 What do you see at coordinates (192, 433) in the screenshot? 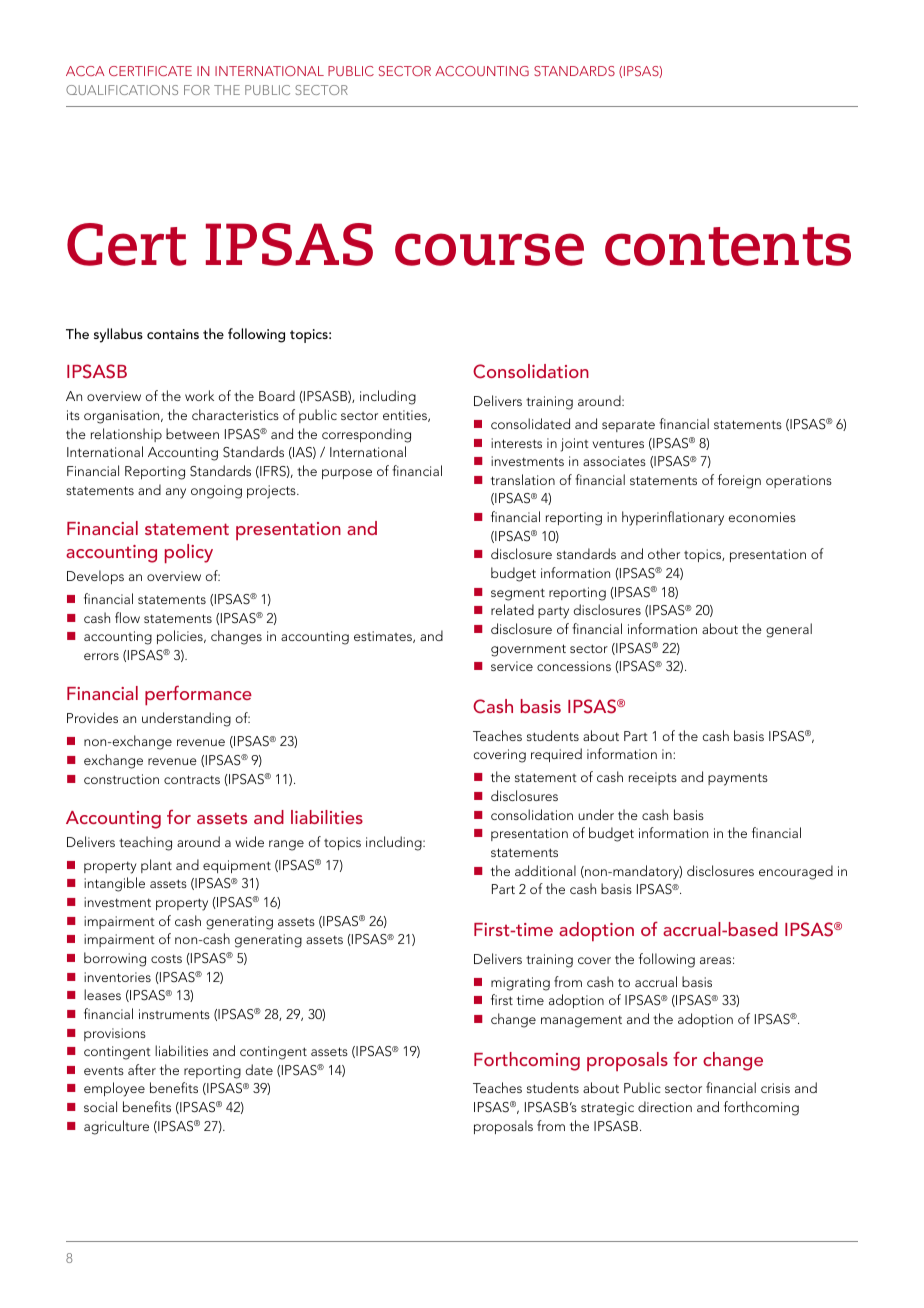
I see `between` at bounding box center [192, 433].
